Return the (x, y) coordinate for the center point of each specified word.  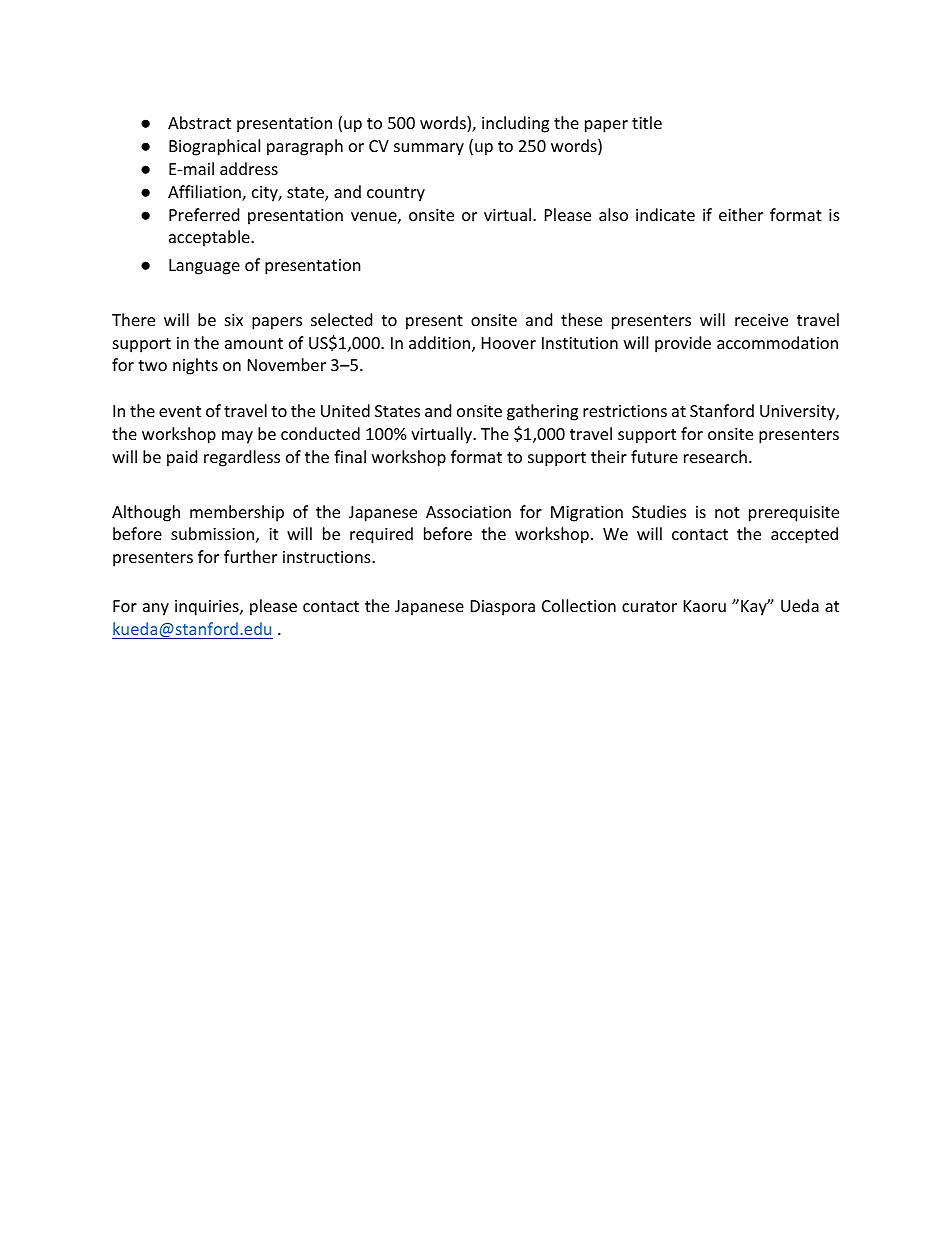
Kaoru (705, 606)
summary (429, 149)
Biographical (214, 147)
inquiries (208, 608)
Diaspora (503, 608)
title (647, 122)
